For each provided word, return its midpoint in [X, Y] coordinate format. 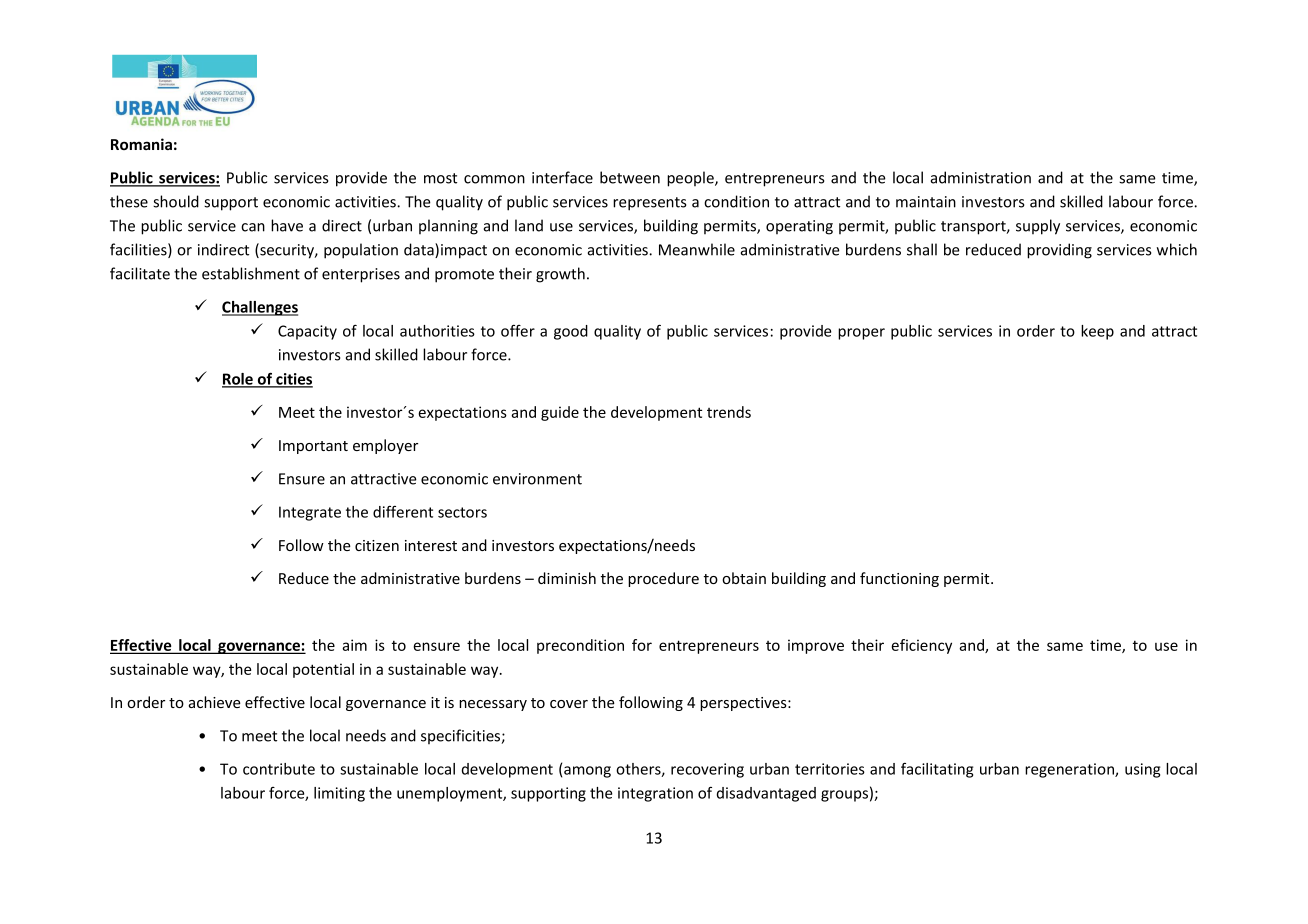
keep [1097, 332]
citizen [377, 545]
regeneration [1070, 770]
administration [981, 177]
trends [729, 412]
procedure [663, 579]
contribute [279, 769]
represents [649, 204]
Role [238, 380]
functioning [899, 579]
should [176, 201]
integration [655, 794]
